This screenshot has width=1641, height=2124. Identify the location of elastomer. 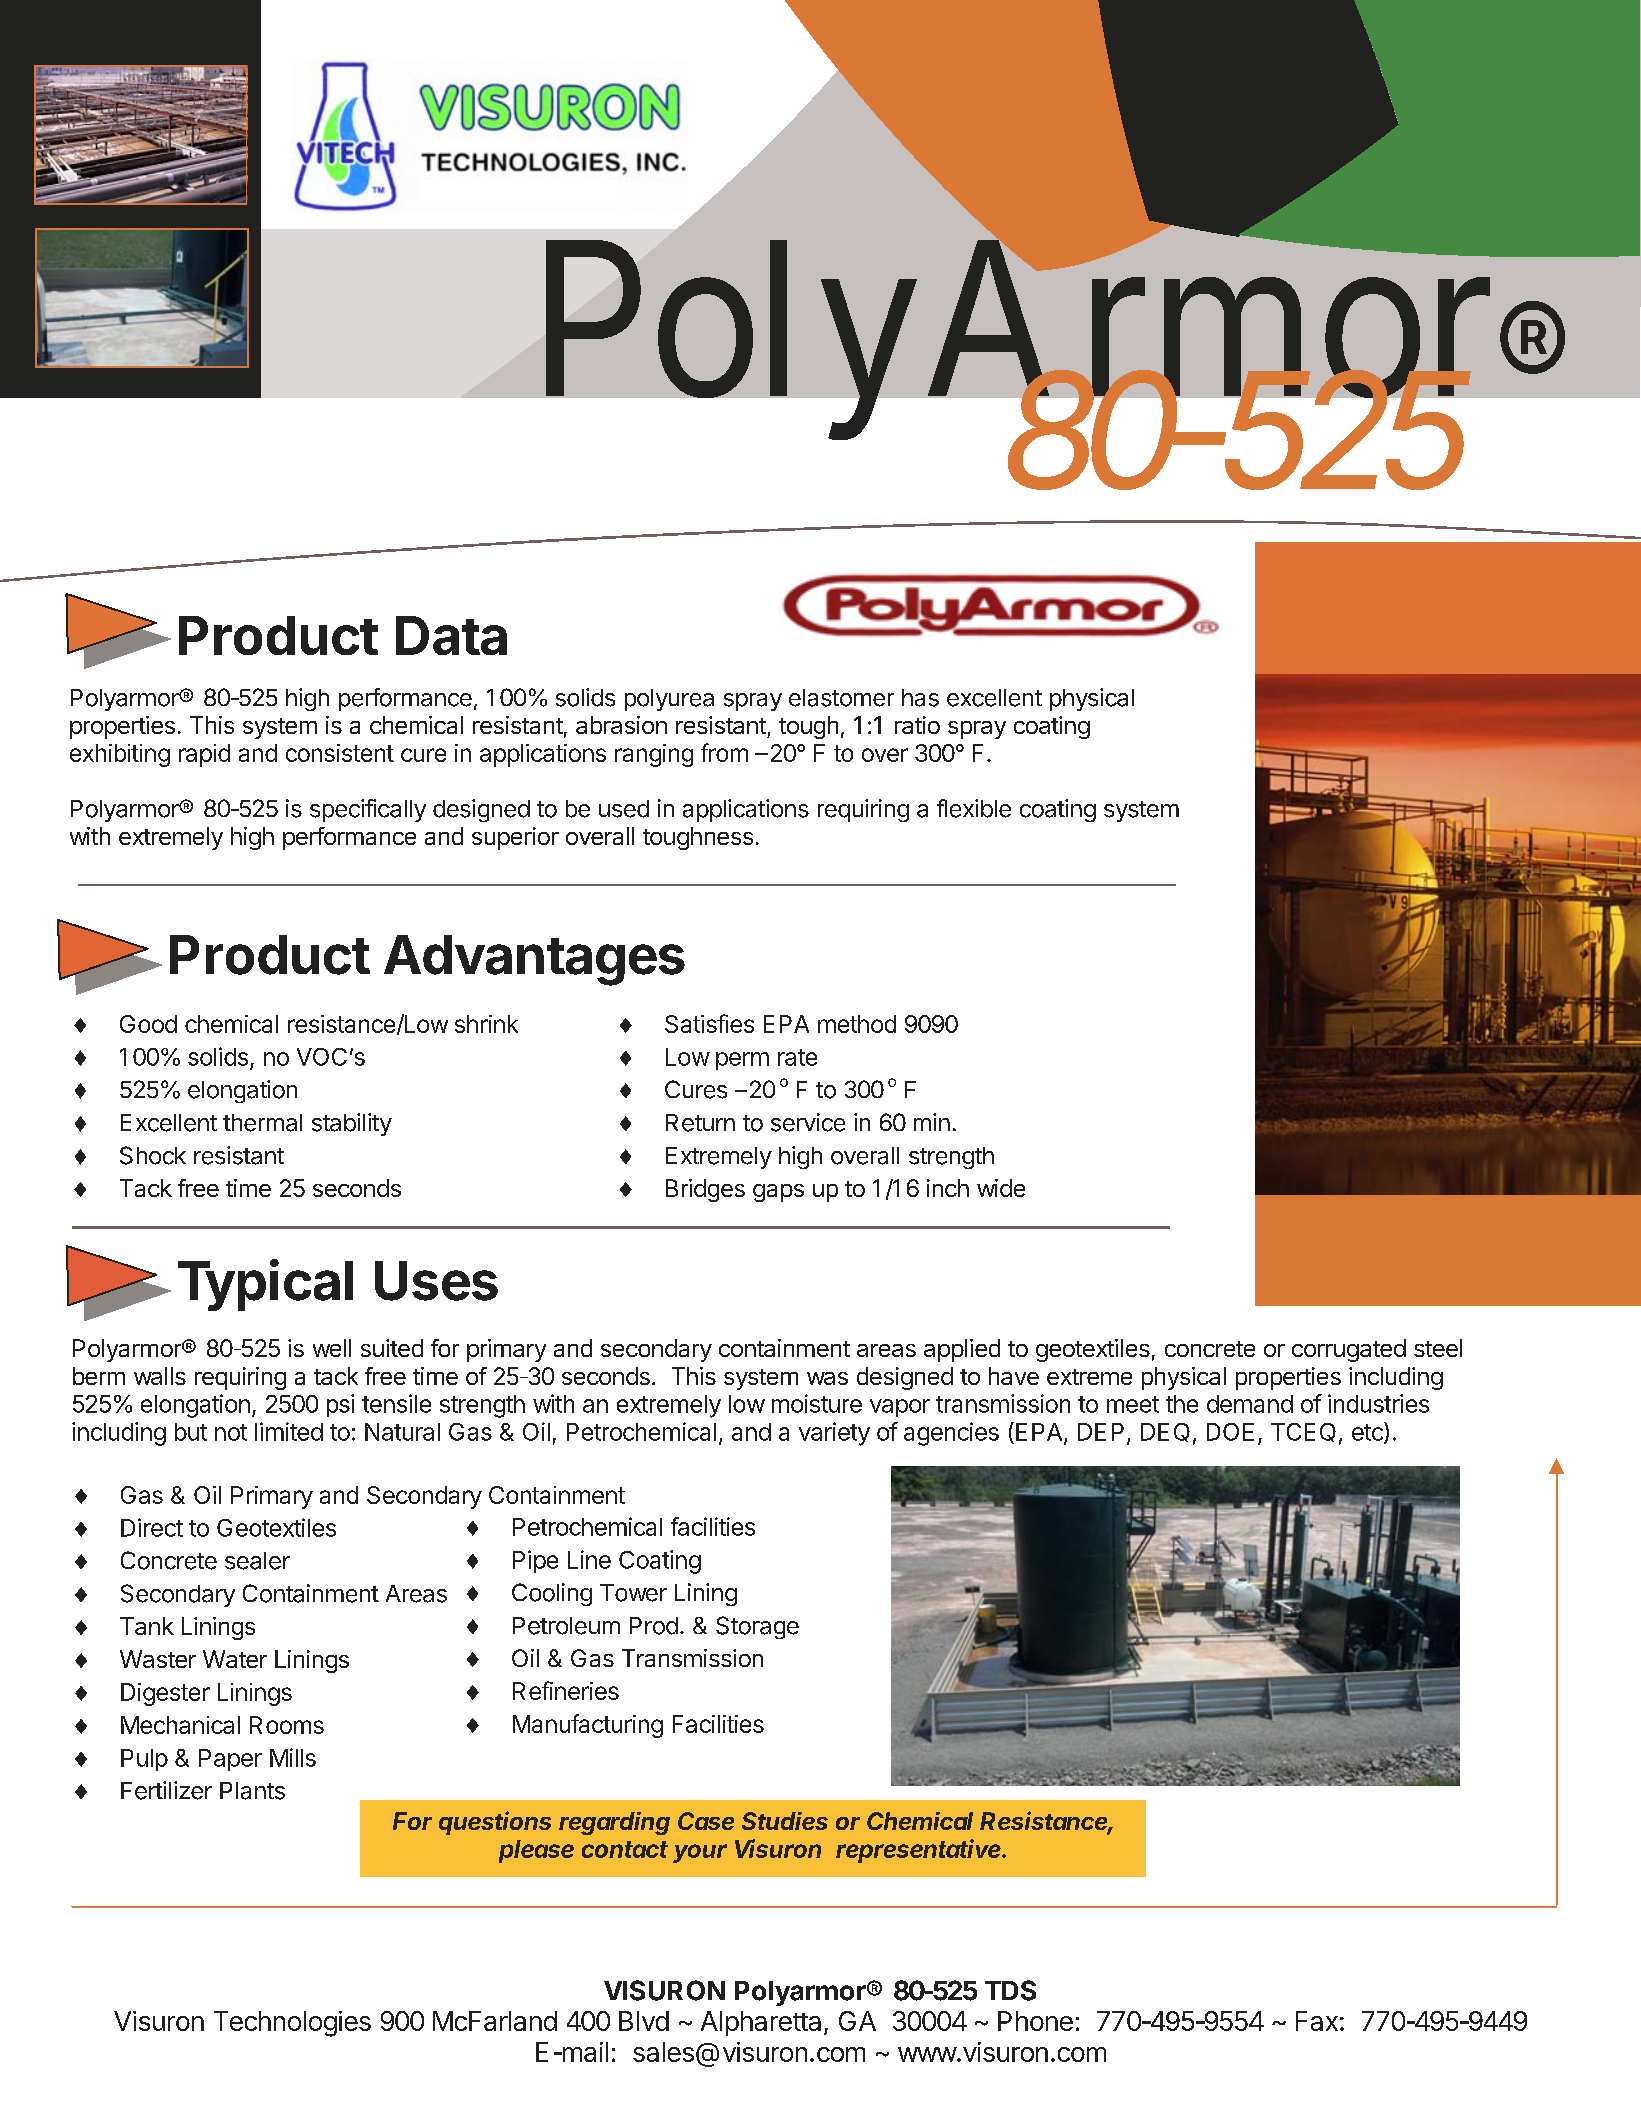
(841, 698).
